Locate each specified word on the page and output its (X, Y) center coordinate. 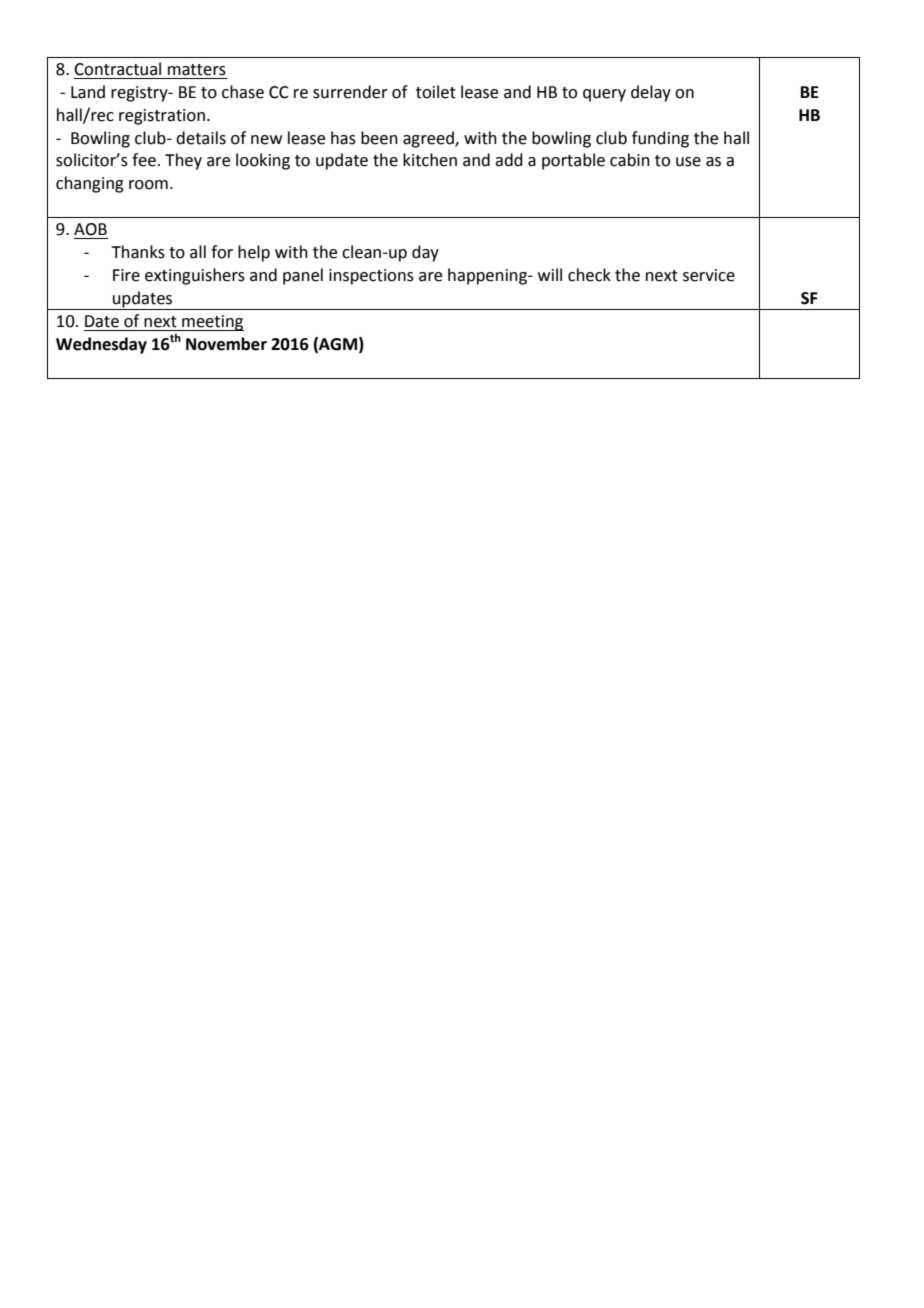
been (379, 138)
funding (660, 139)
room (148, 185)
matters (197, 70)
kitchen (430, 160)
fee (144, 160)
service (709, 275)
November (226, 344)
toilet (436, 92)
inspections (371, 277)
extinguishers (195, 276)
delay (651, 93)
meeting (212, 323)
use (688, 162)
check (589, 275)
